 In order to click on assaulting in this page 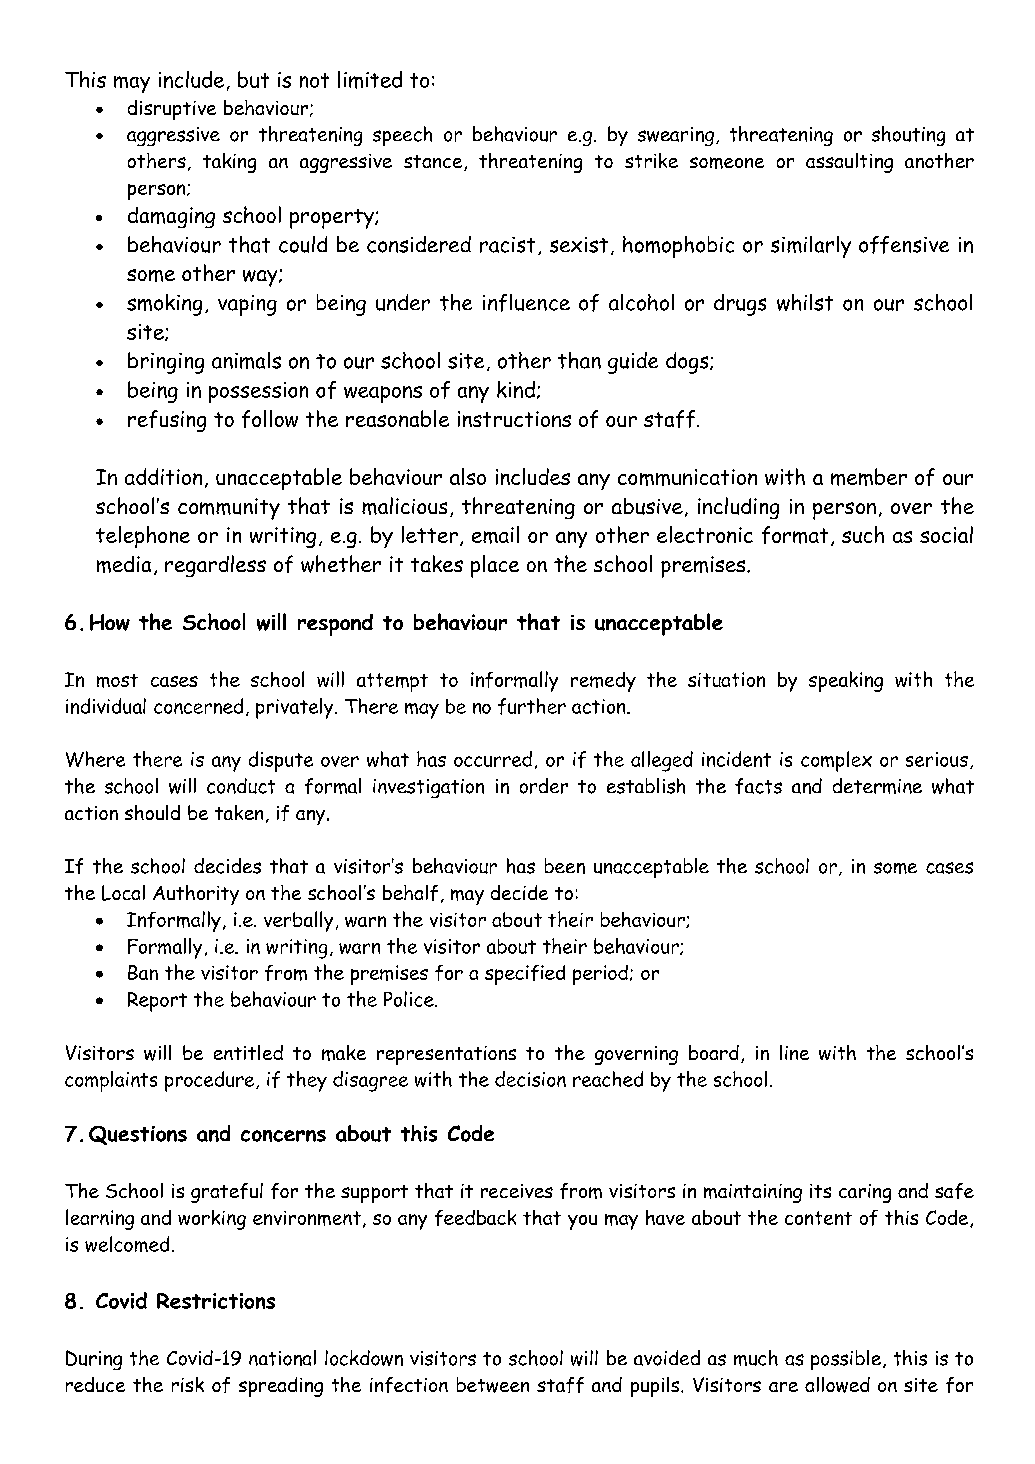, I will do `click(849, 163)`.
